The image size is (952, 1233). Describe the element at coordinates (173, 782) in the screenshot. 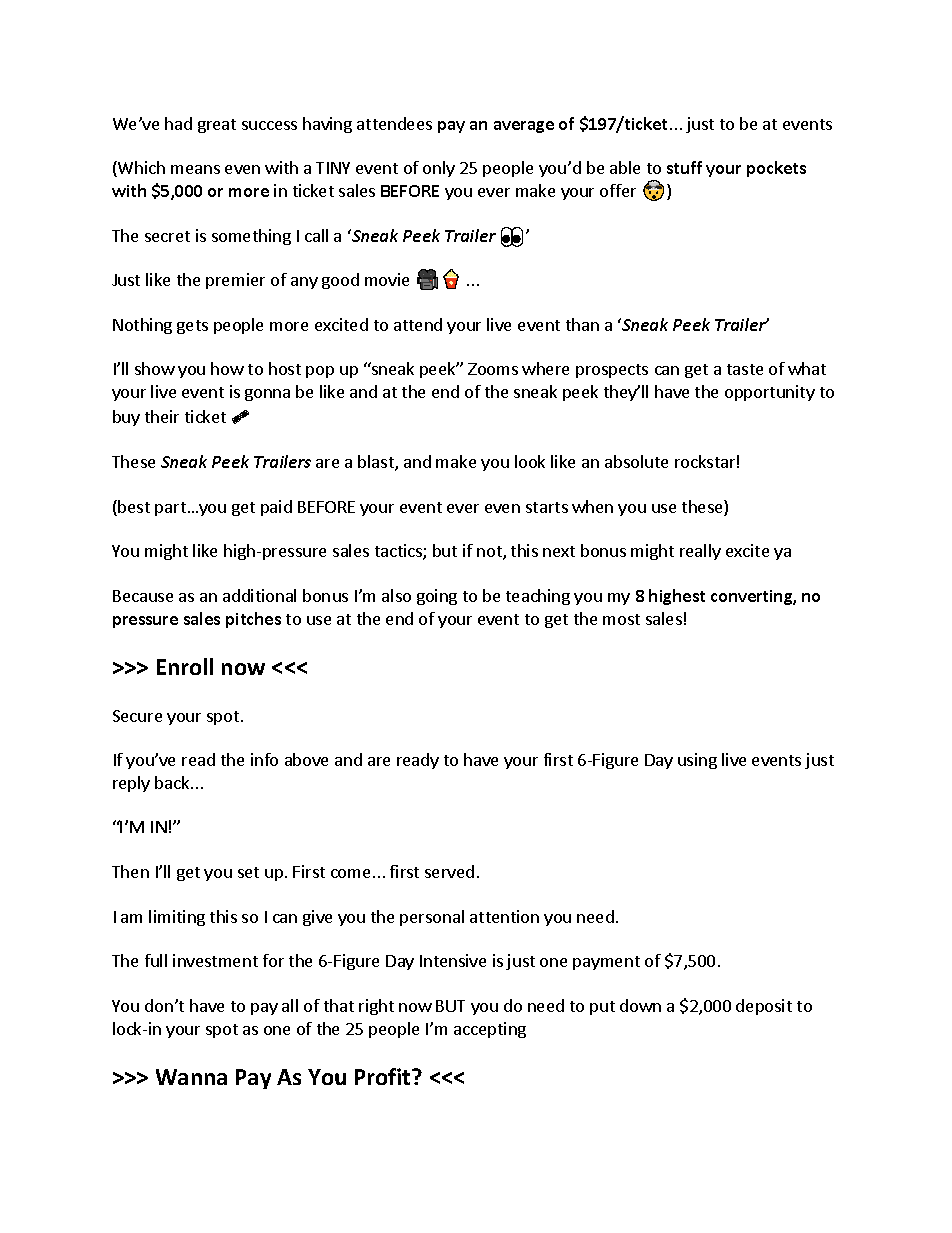

I see `back` at that location.
